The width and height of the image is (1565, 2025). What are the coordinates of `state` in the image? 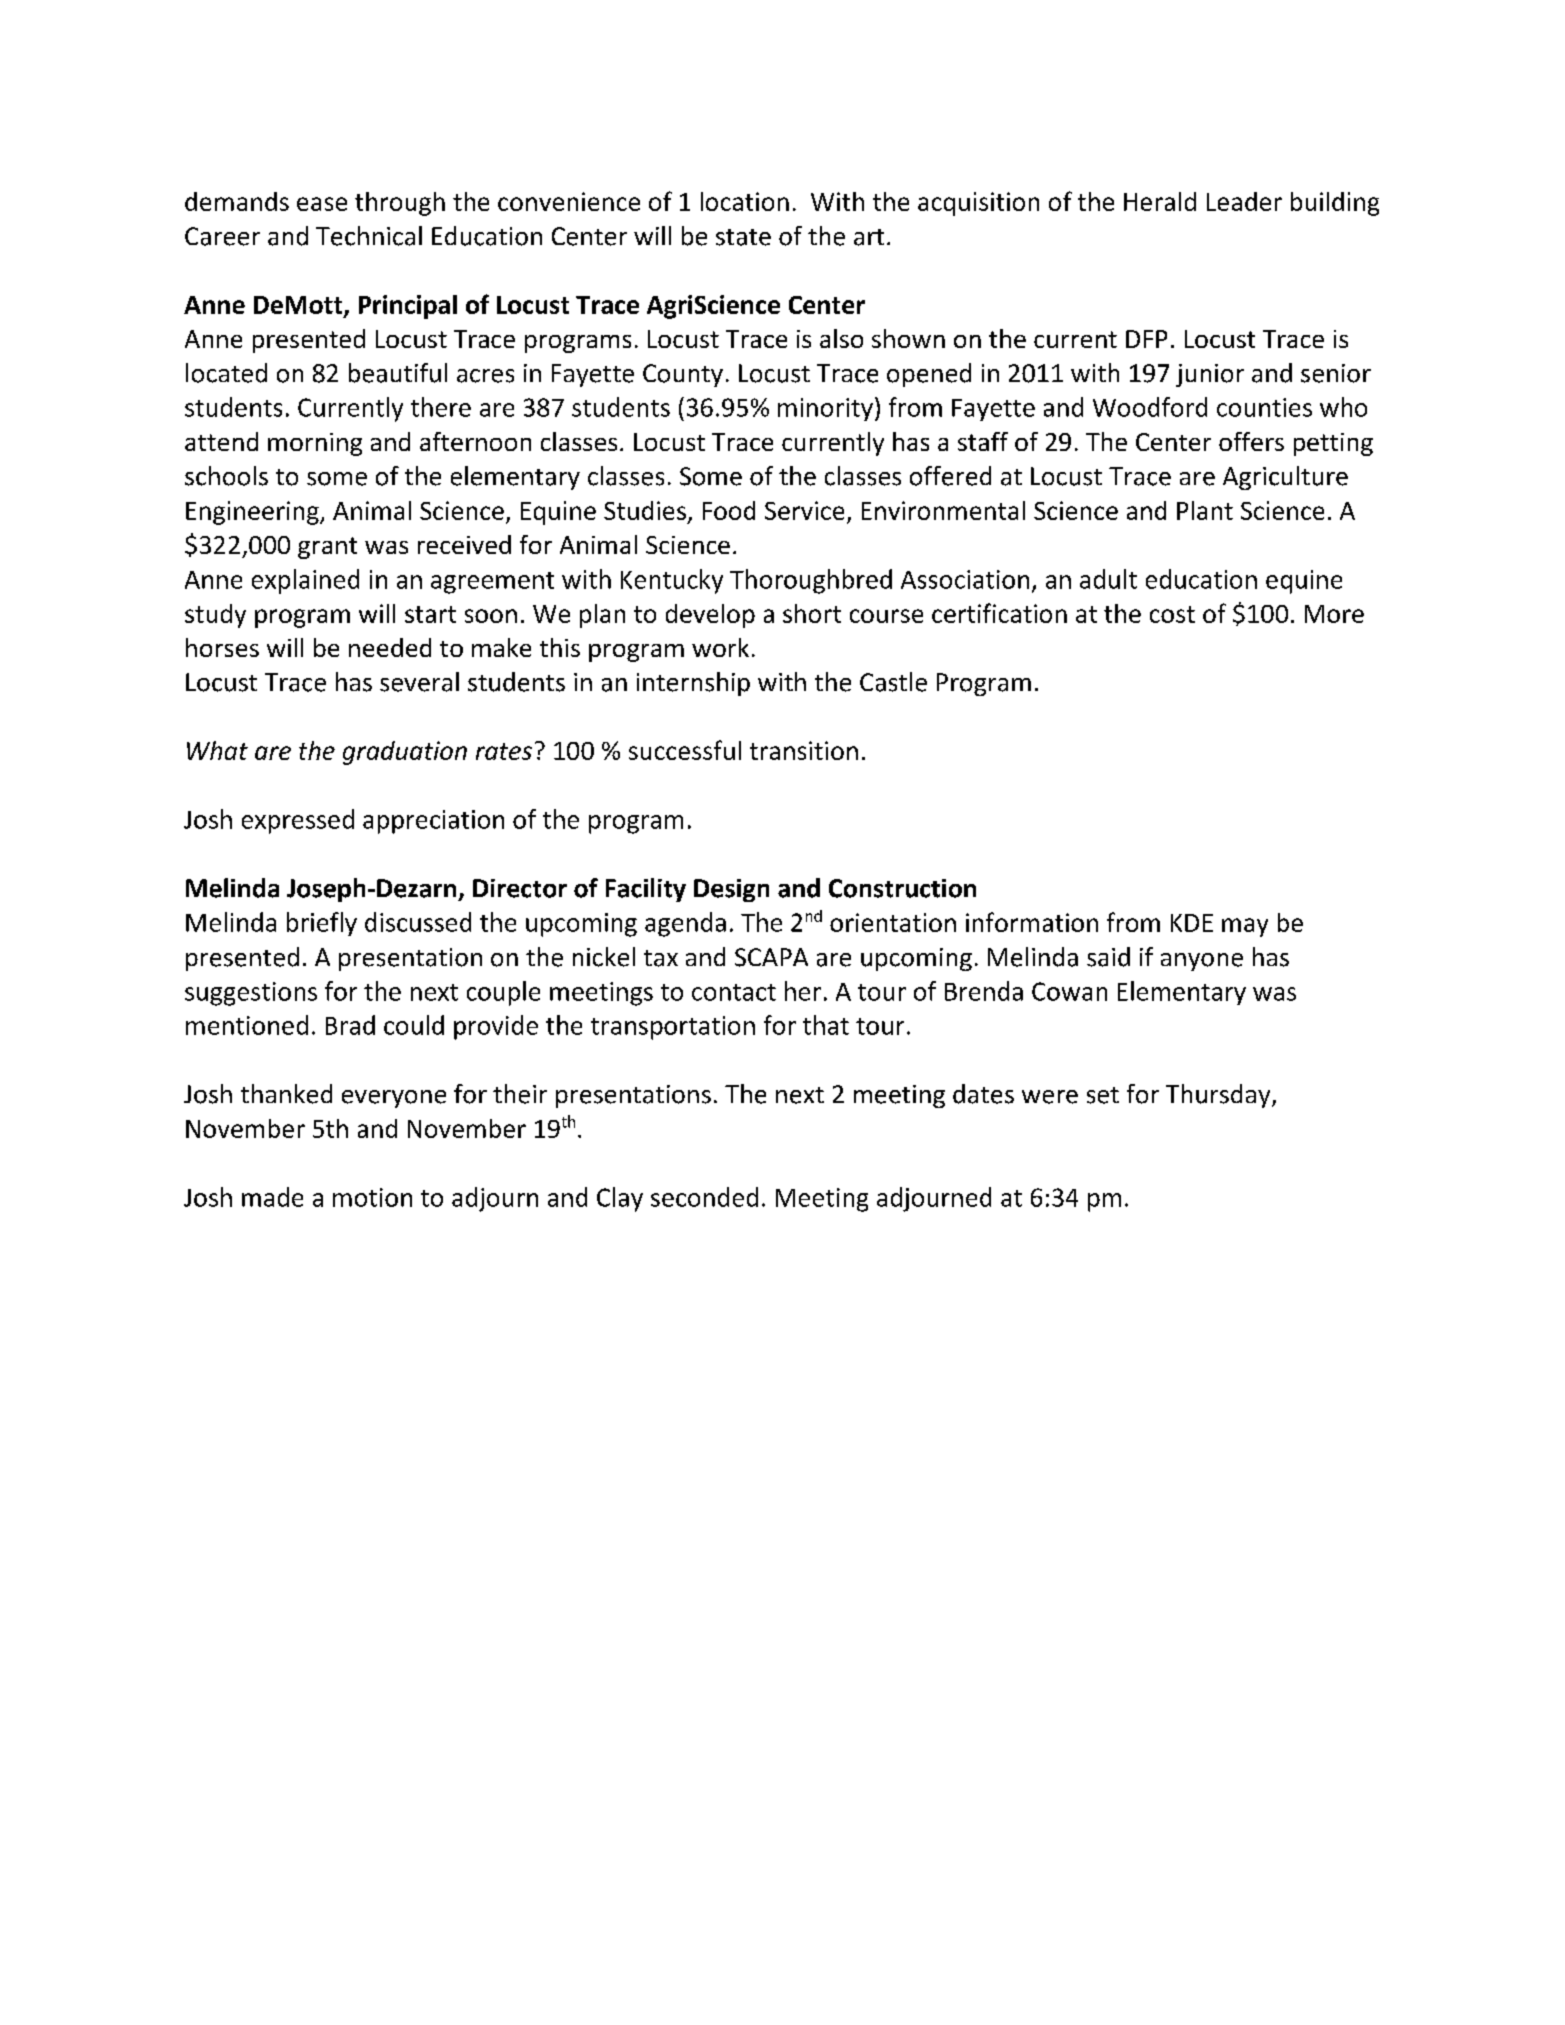 It's located at (743, 237).
